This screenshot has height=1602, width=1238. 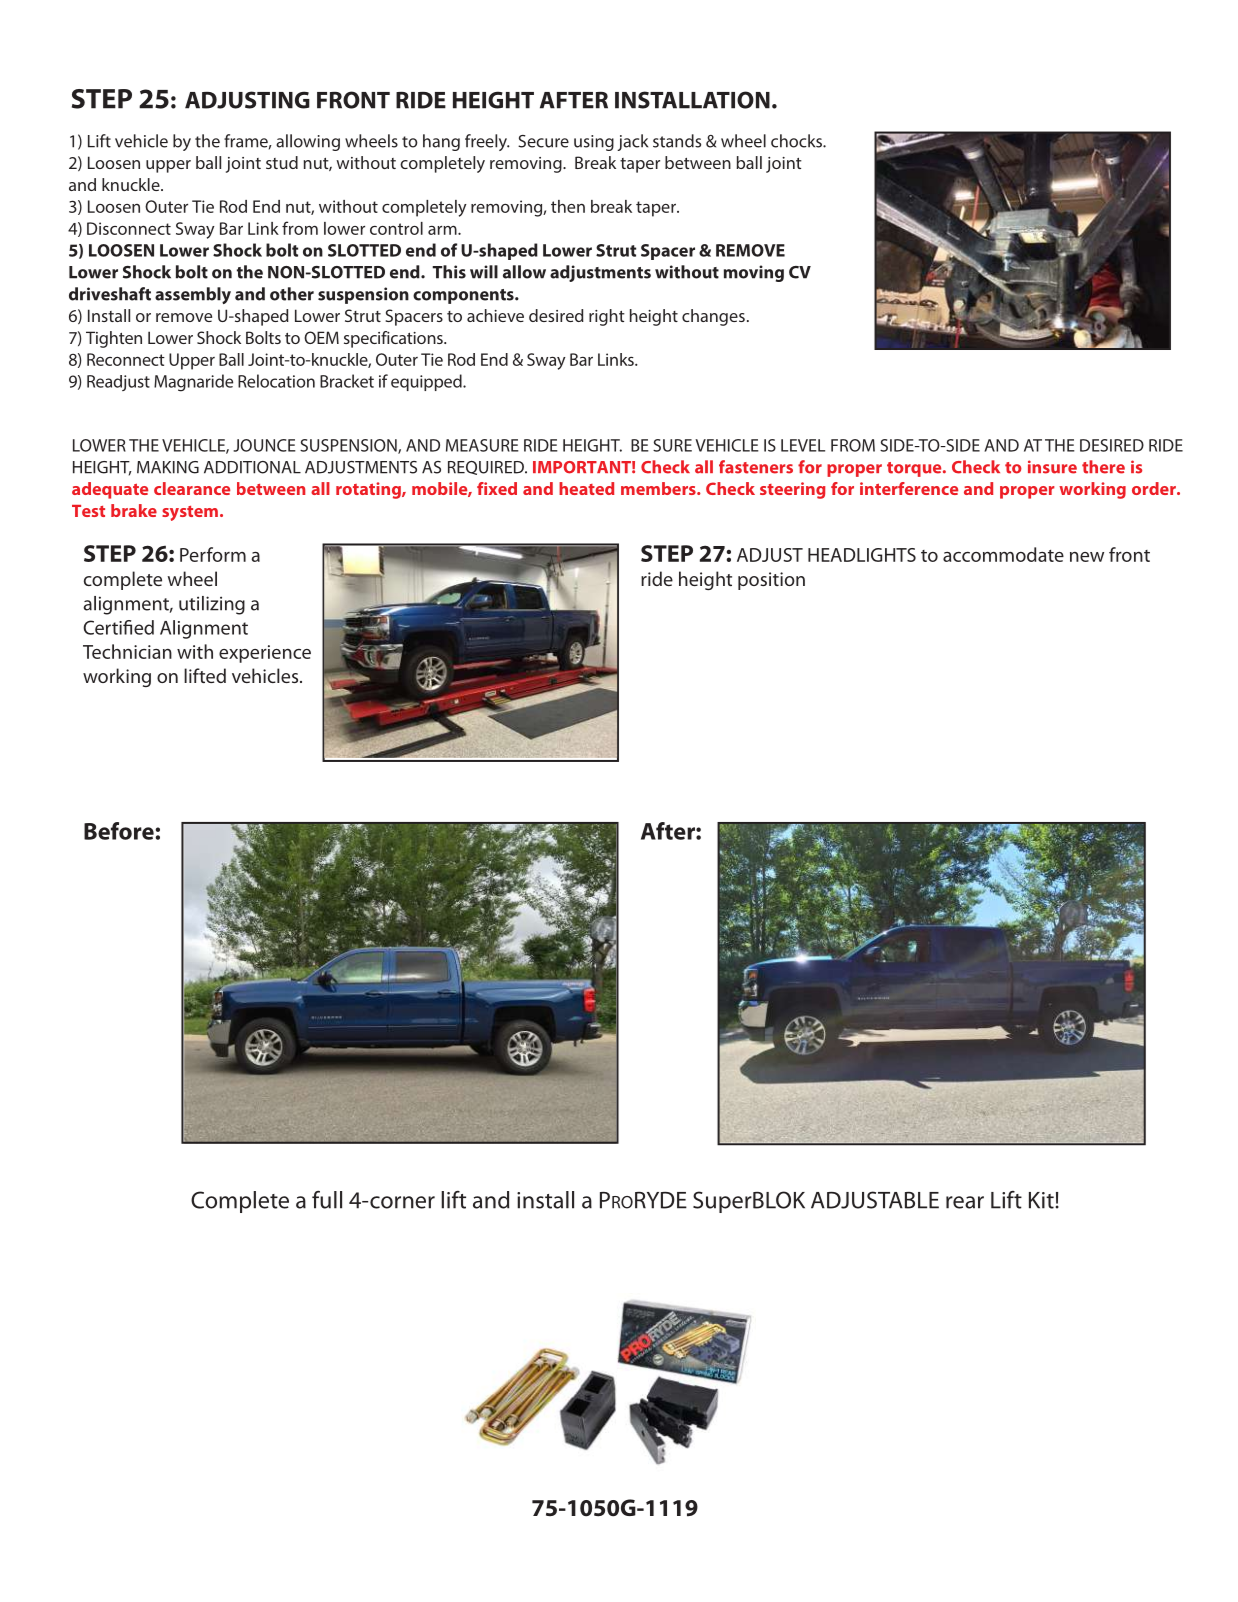 What do you see at coordinates (127, 651) in the screenshot?
I see `Technician` at bounding box center [127, 651].
